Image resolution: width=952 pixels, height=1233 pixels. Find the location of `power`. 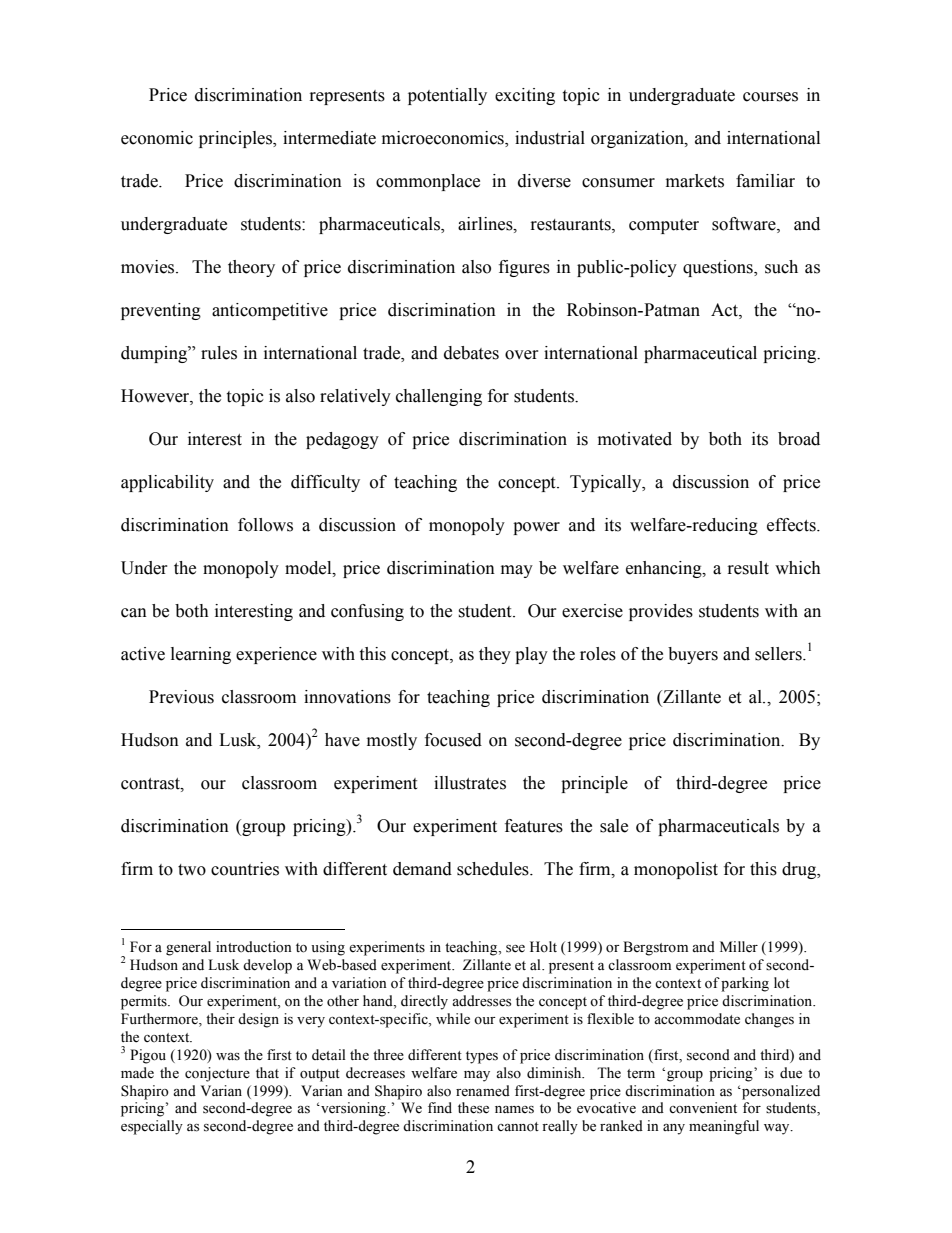

power is located at coordinates (536, 528).
